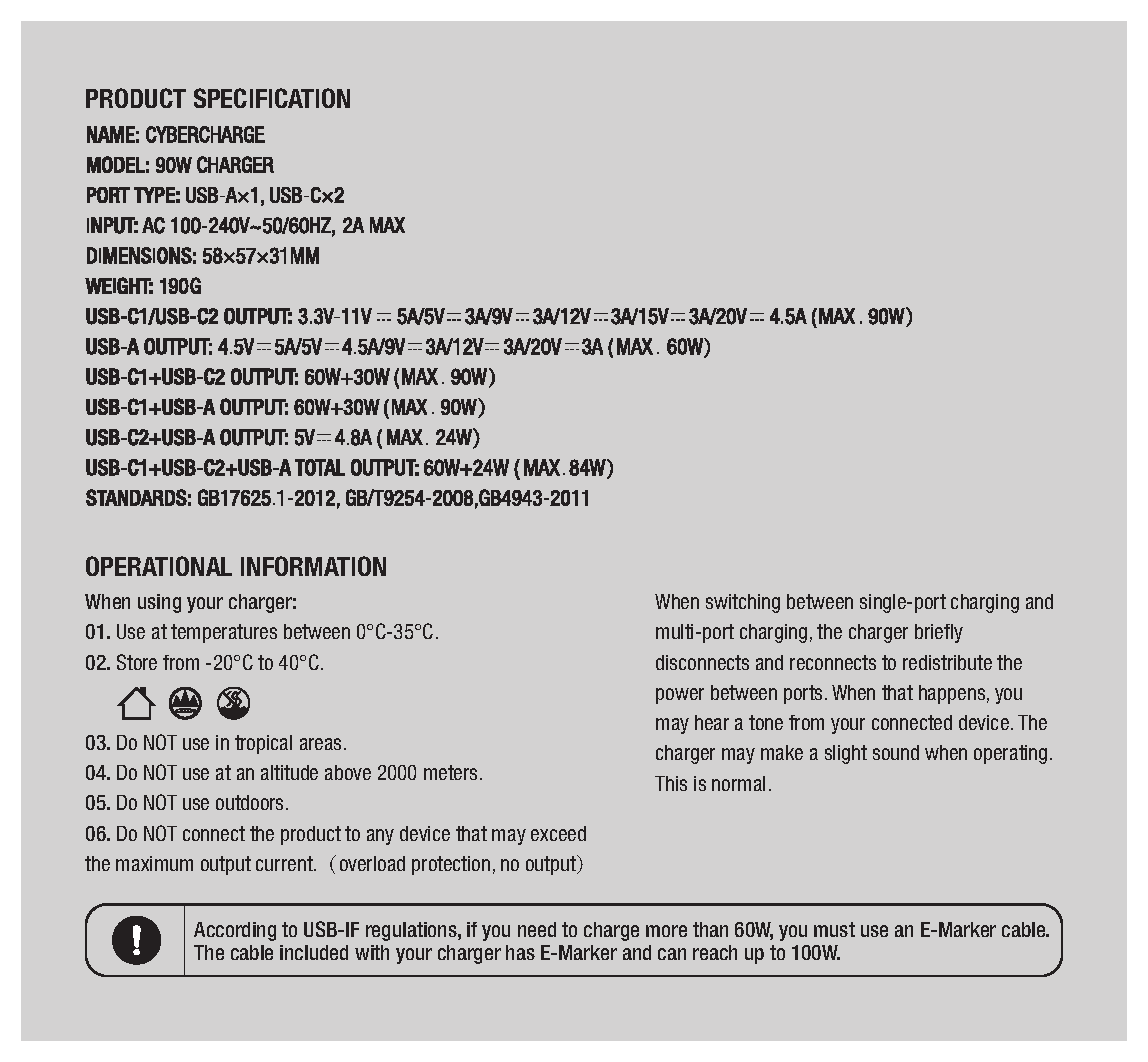 Image resolution: width=1148 pixels, height=1062 pixels. Describe the element at coordinates (939, 633) in the page. I see `briefly` at that location.
